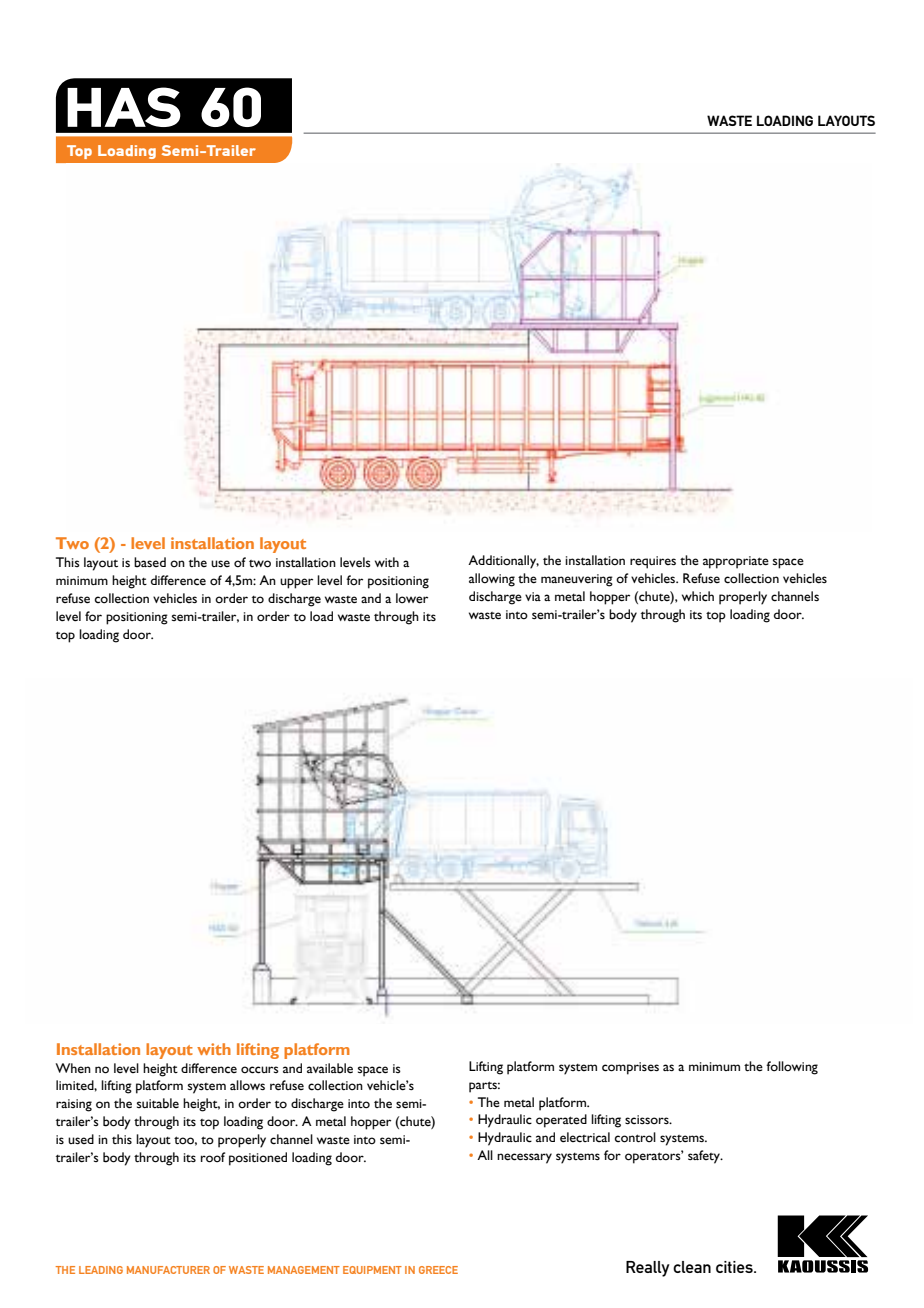 This screenshot has width=924, height=1308. Describe the element at coordinates (438, 1270) in the screenshot. I see `GREECE` at that location.
